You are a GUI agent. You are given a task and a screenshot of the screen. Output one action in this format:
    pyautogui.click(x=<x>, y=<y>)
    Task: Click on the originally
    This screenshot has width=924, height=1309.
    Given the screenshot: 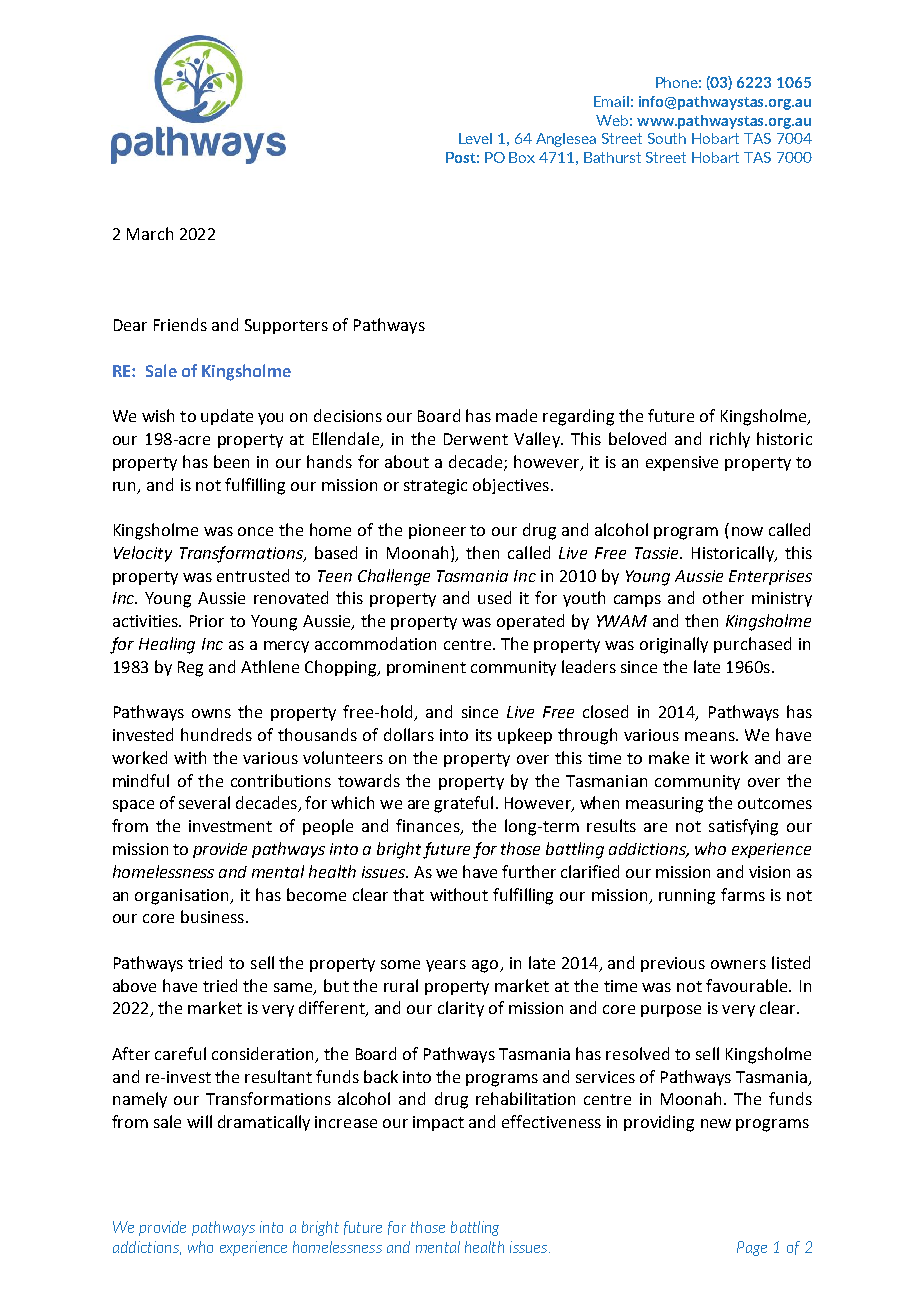 What is the action you would take?
    pyautogui.click(x=674, y=645)
